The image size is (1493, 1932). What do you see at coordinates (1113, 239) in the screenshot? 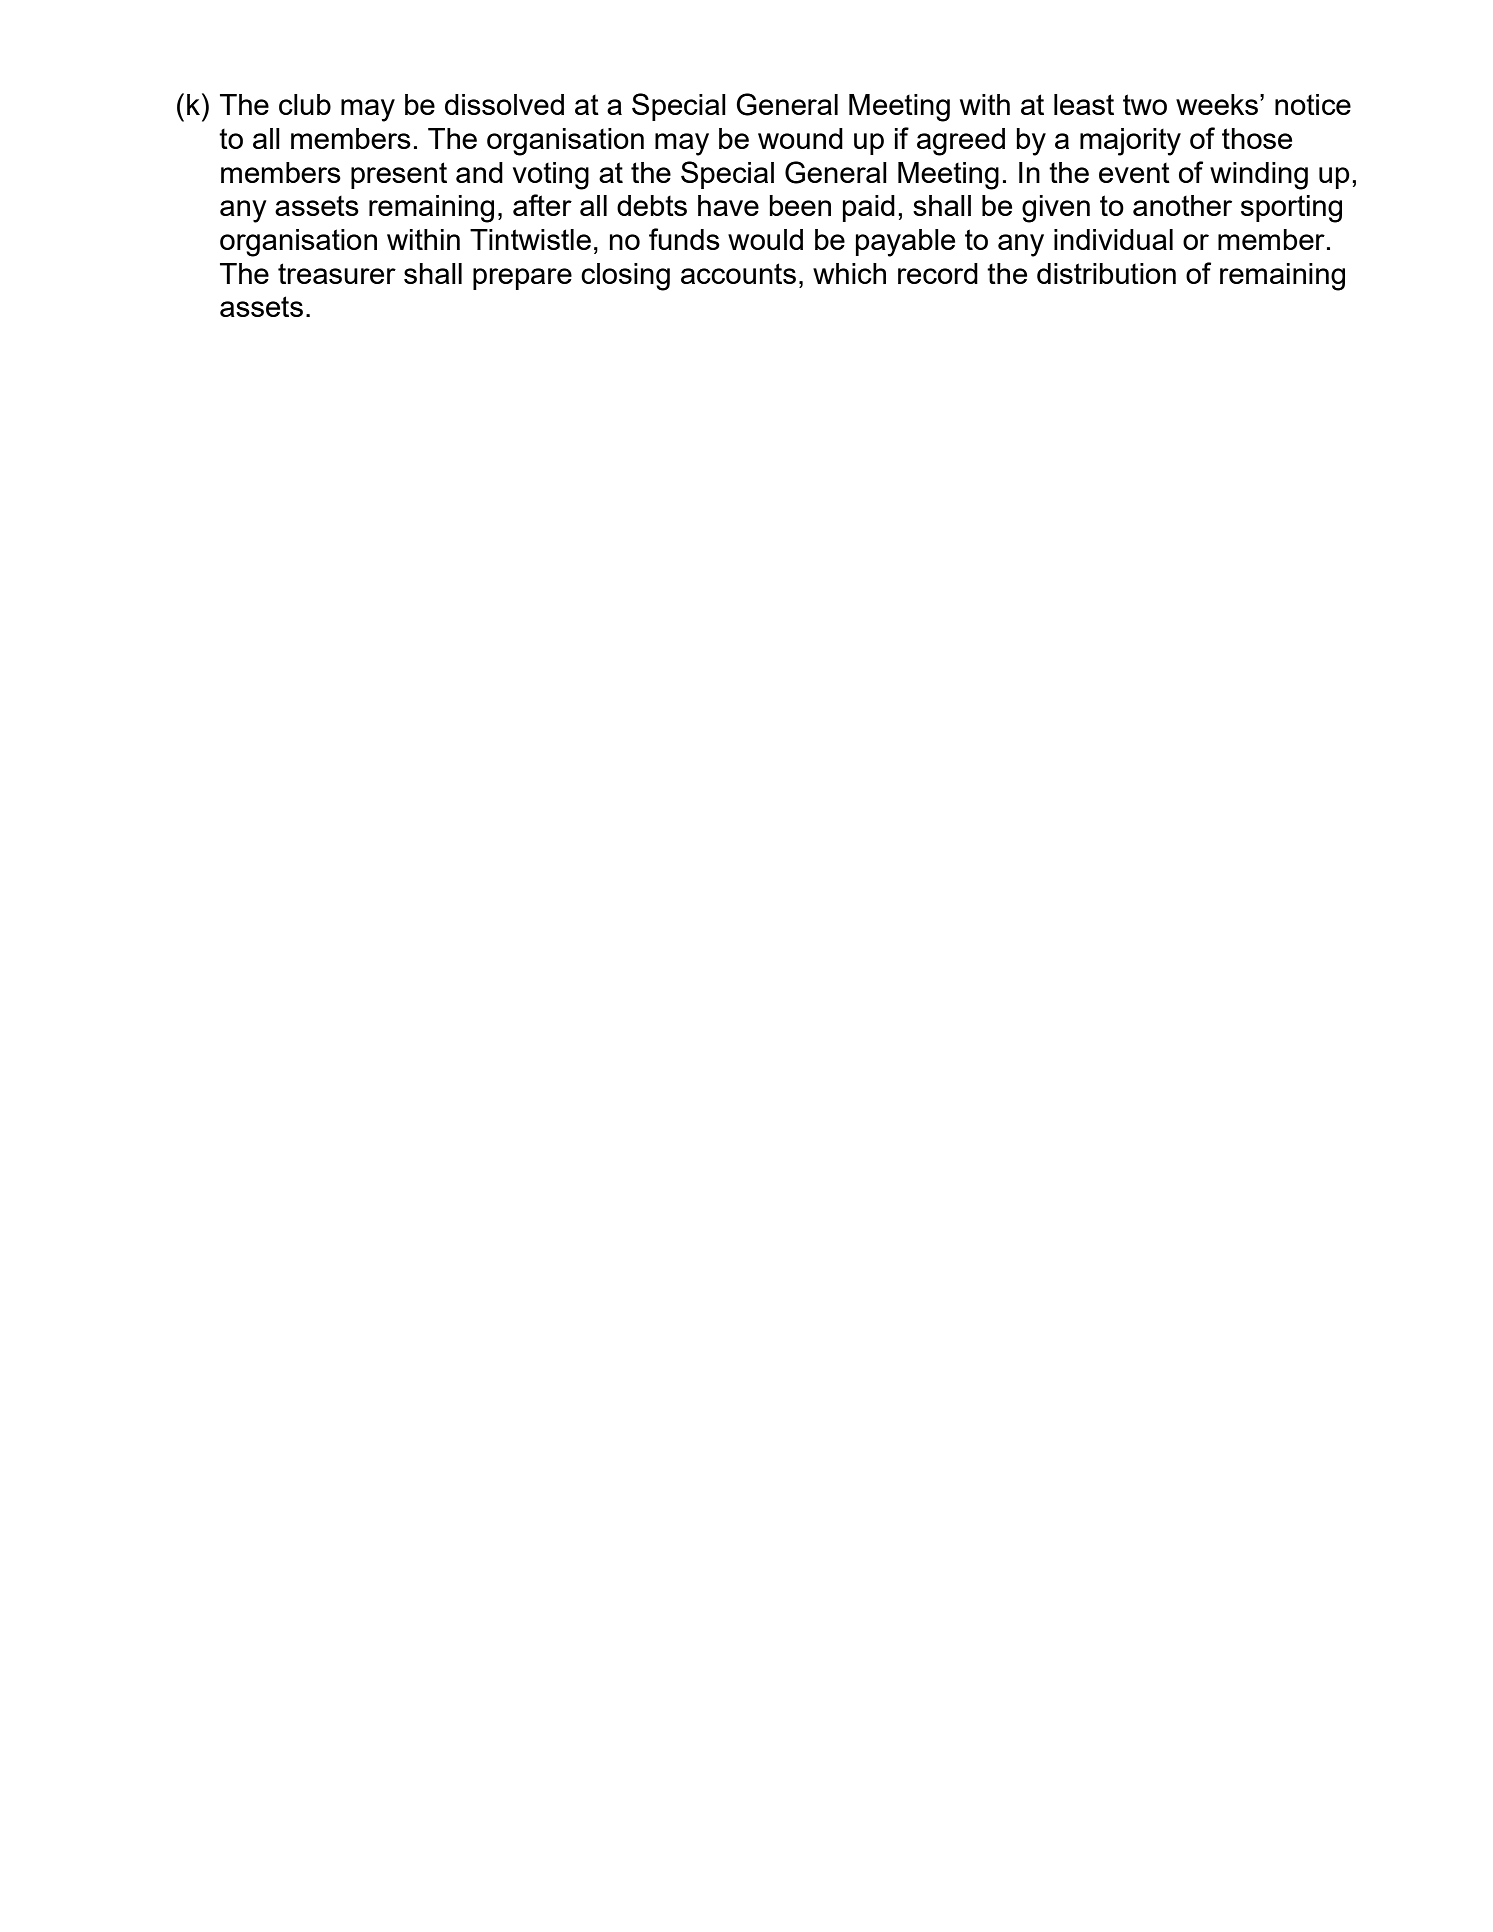
I see `individual` at bounding box center [1113, 239].
